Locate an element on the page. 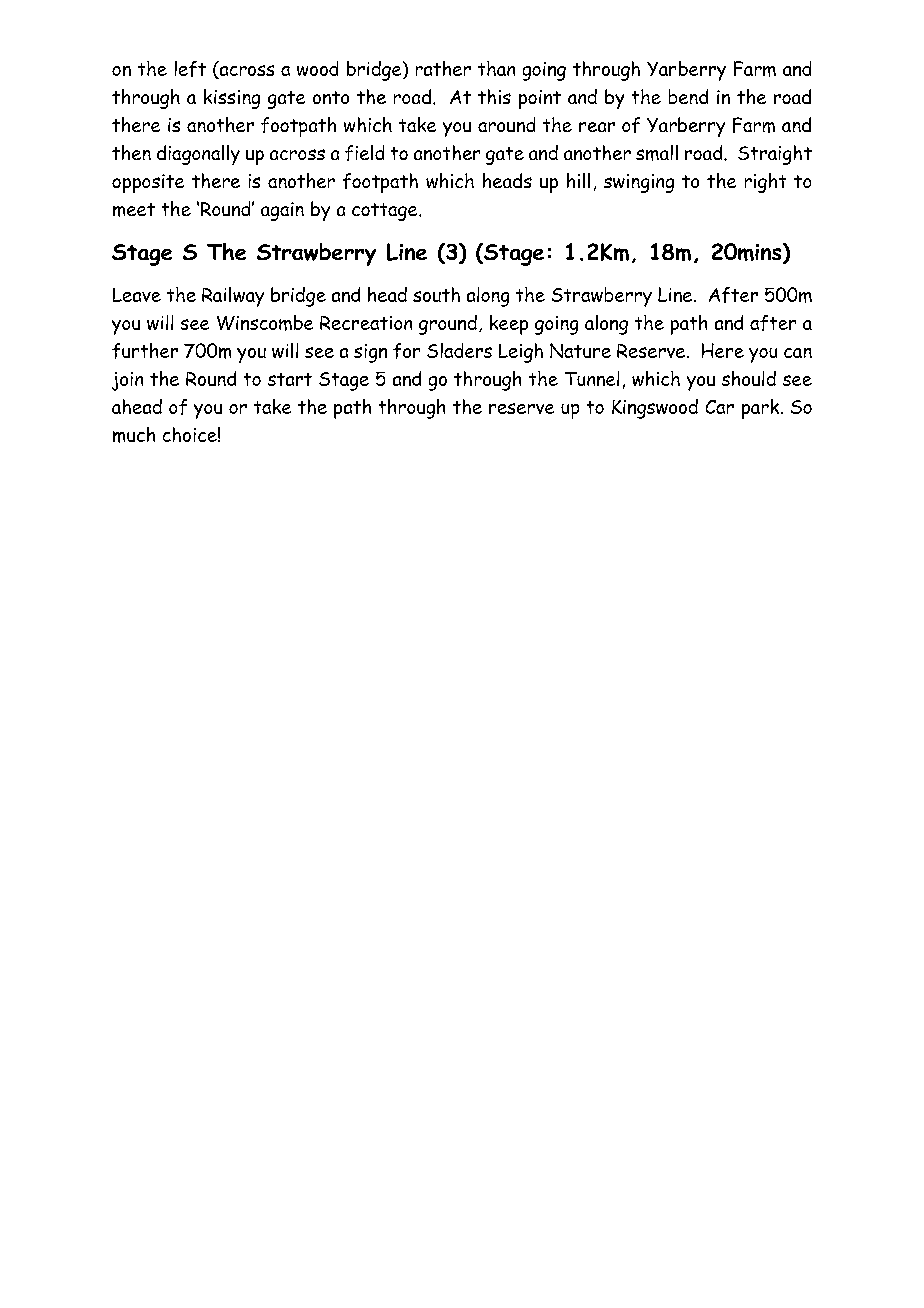  bend is located at coordinates (688, 96).
